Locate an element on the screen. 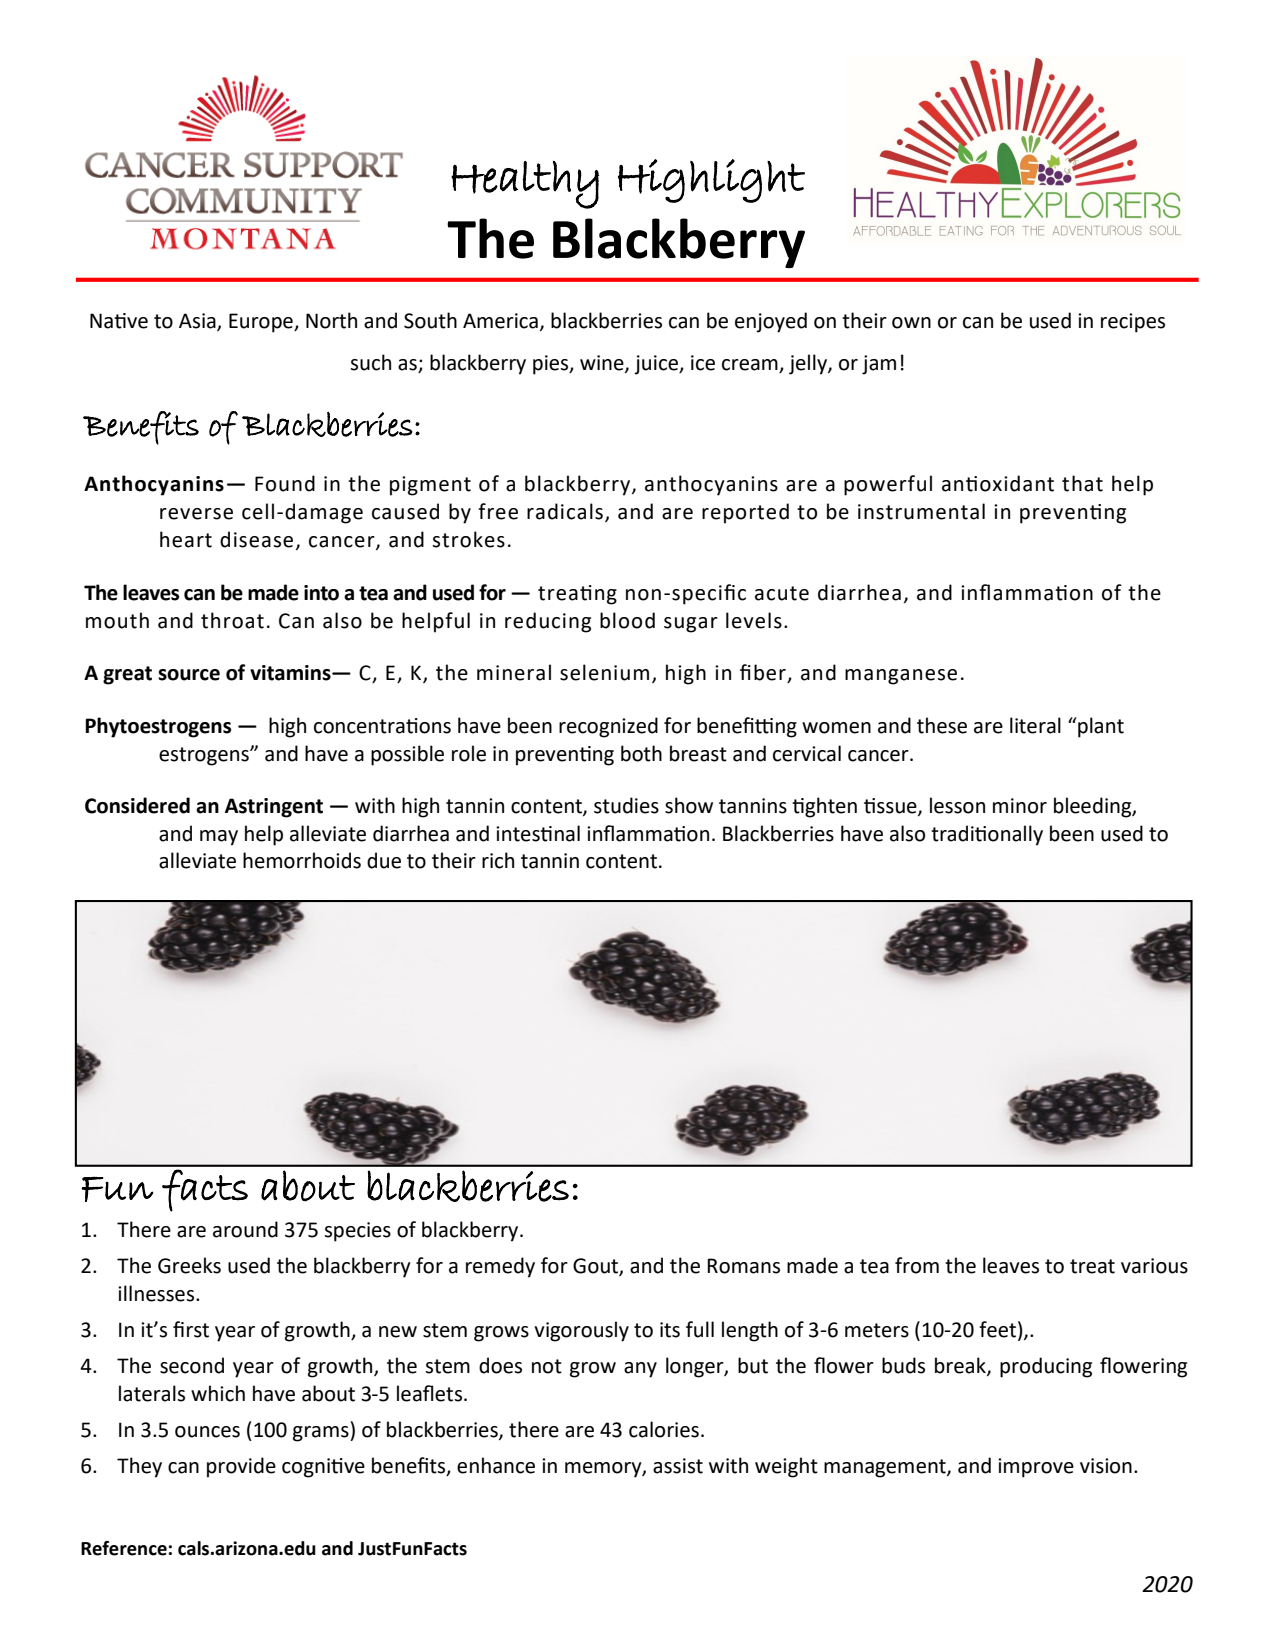 This screenshot has width=1266, height=1638. Europe is located at coordinates (262, 323).
